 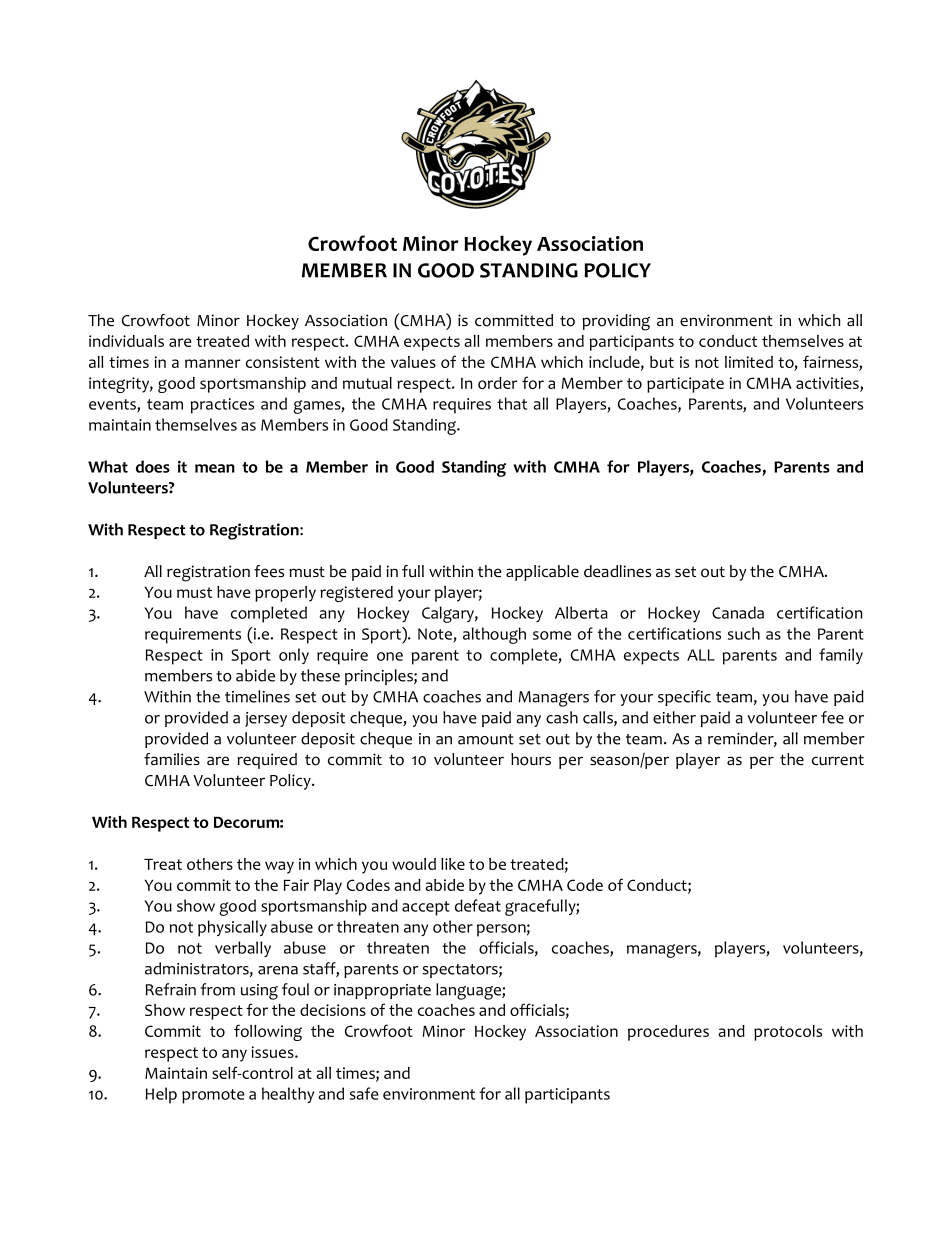 What do you see at coordinates (364, 1093) in the screenshot?
I see `safe` at bounding box center [364, 1093].
